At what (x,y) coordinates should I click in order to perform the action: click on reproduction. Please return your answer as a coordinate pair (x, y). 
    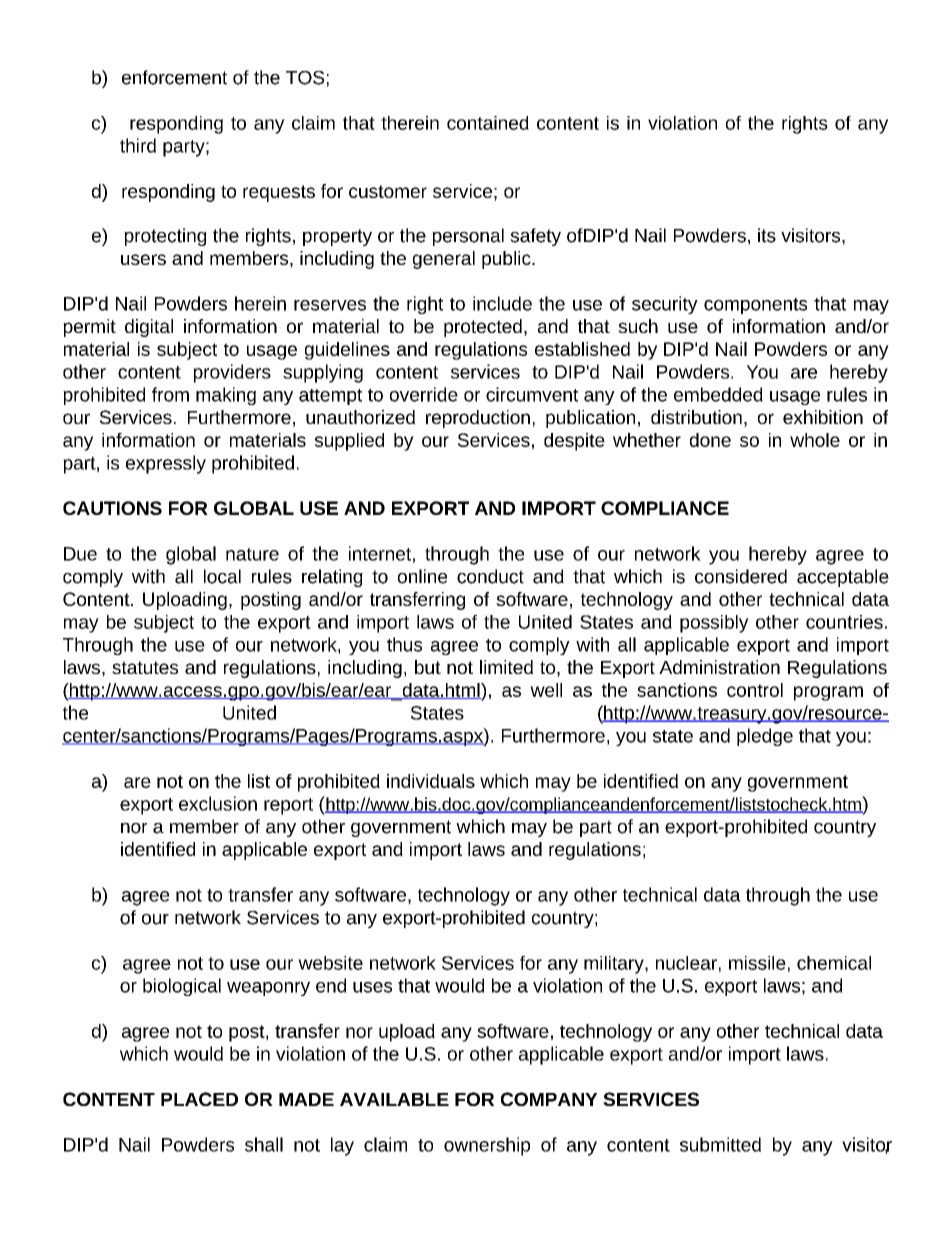
    Looking at the image, I should click on (478, 419).
